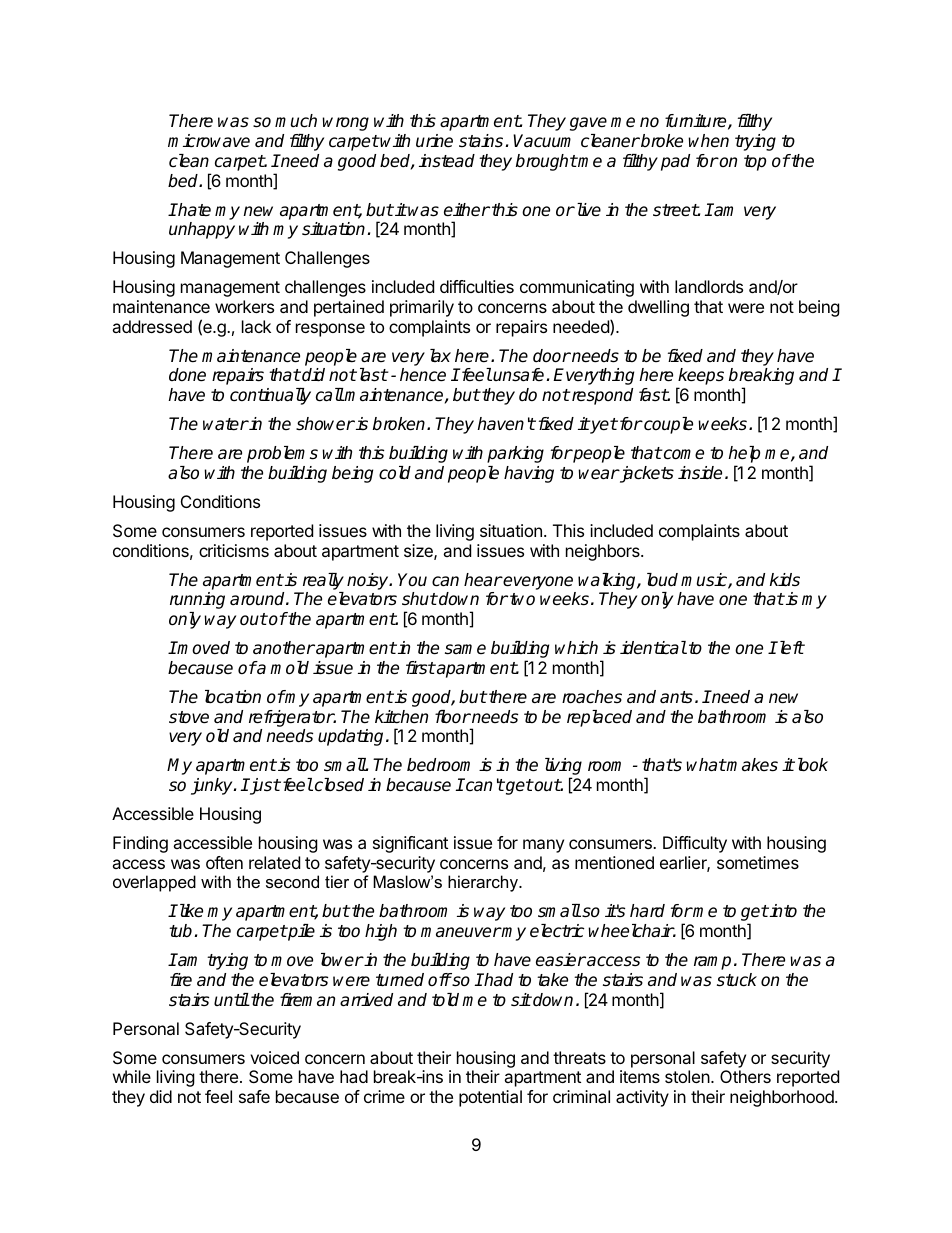 This image has width=952, height=1233. Describe the element at coordinates (484, 883) in the image. I see `hierarchy` at that location.
